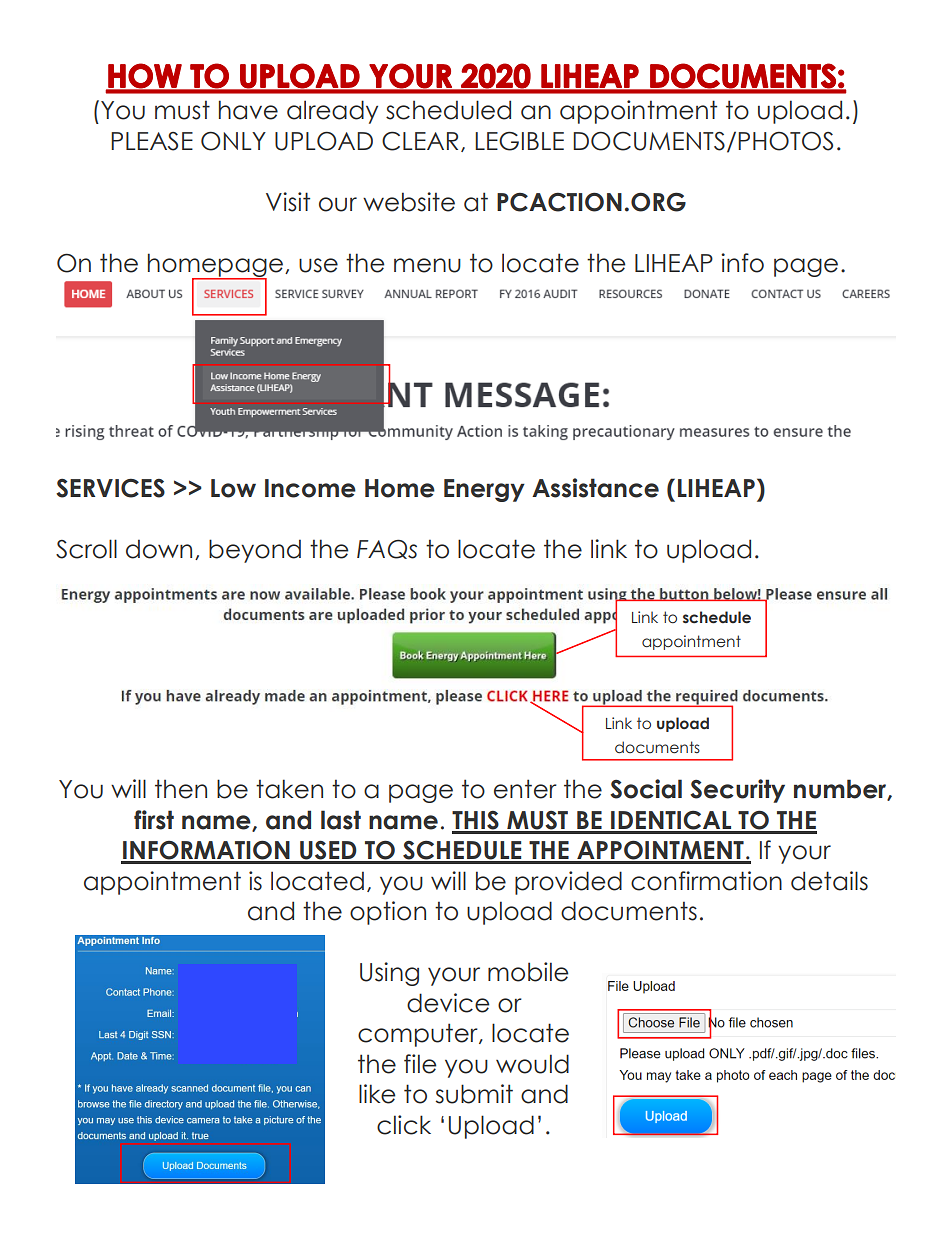 The height and width of the screenshot is (1233, 952). Describe the element at coordinates (233, 488) in the screenshot. I see `Low` at that location.
